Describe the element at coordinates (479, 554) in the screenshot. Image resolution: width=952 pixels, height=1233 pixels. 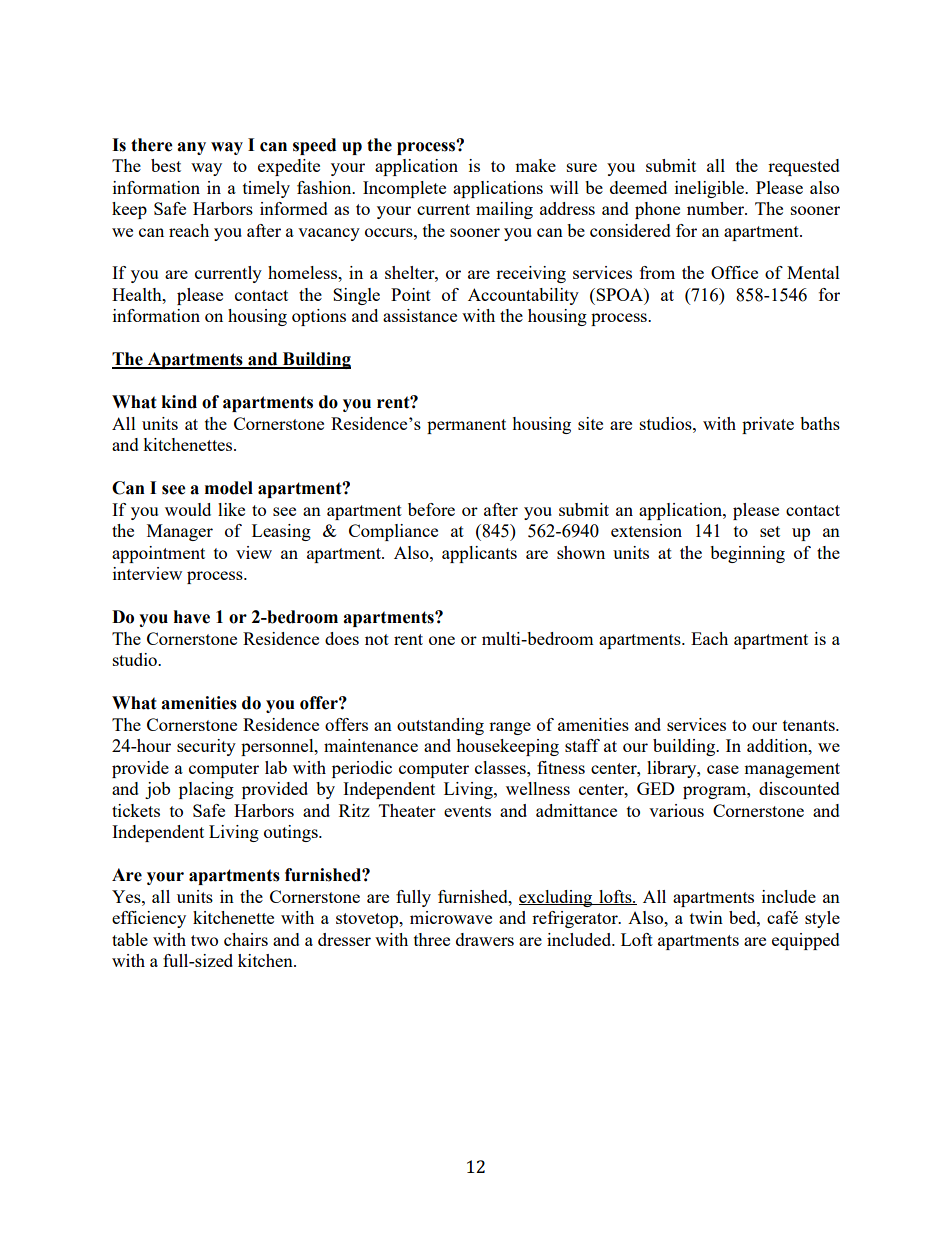
I see `applicants` at that location.
